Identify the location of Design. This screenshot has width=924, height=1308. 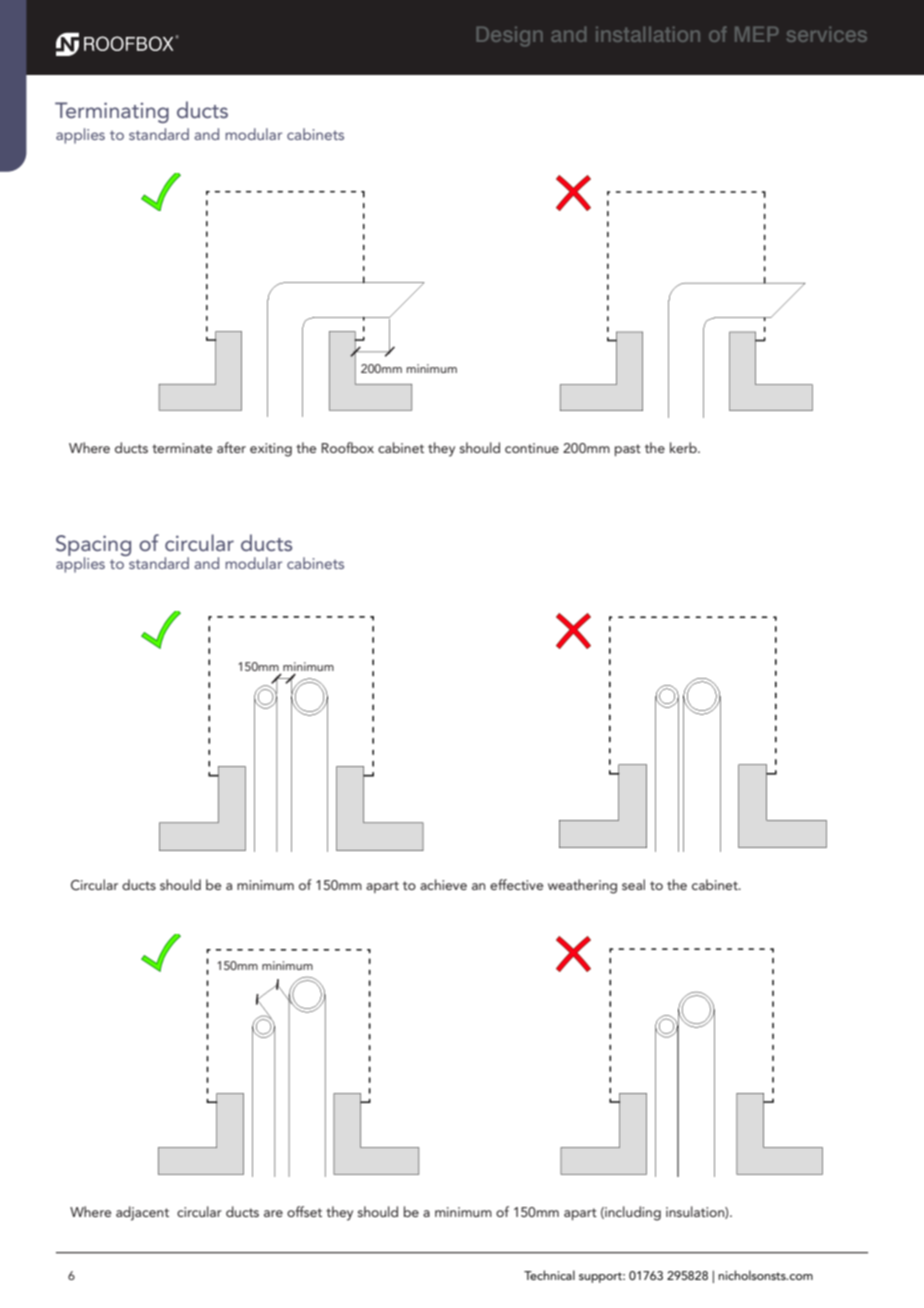
(510, 36).
